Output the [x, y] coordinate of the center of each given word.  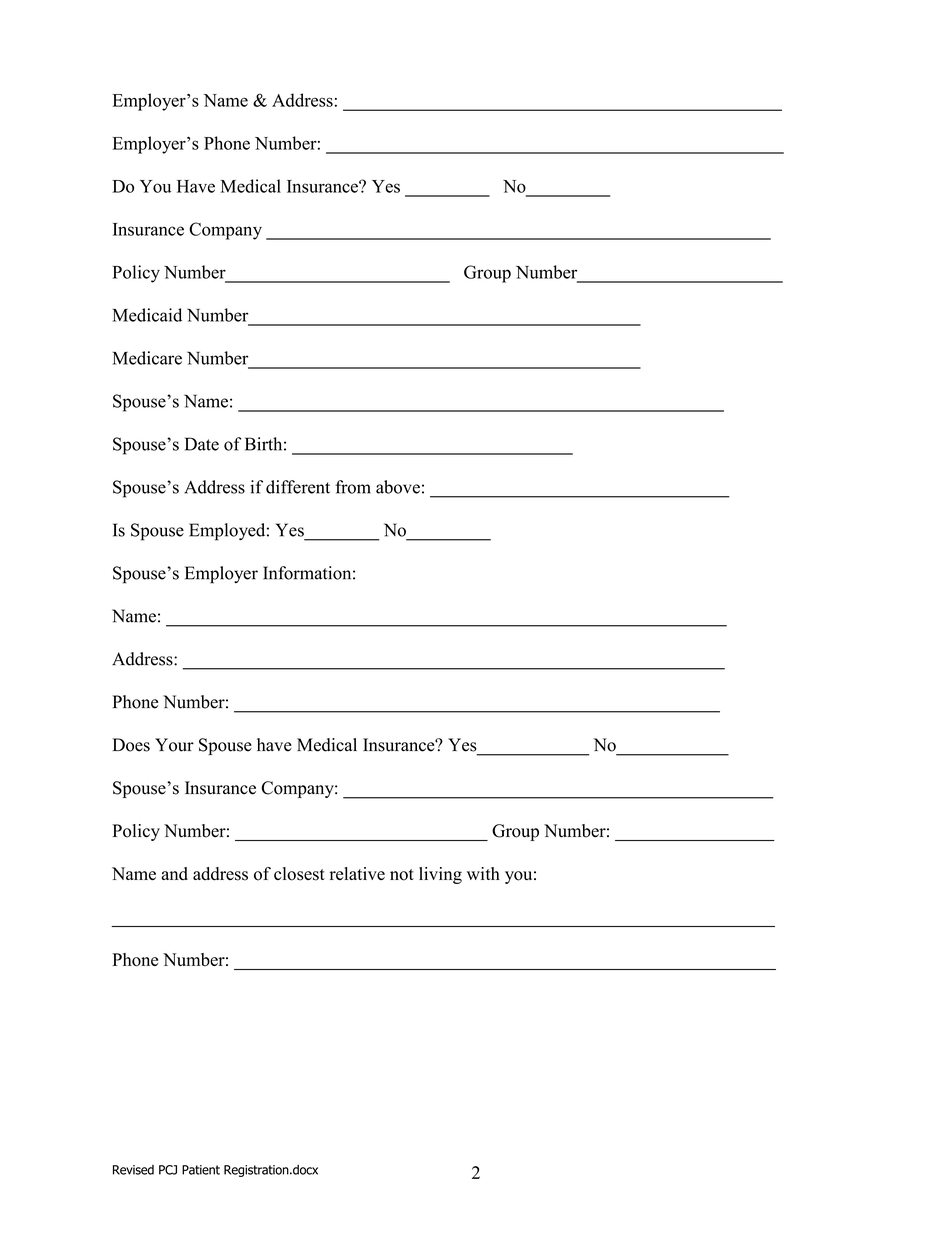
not [402, 875]
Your [174, 745]
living [440, 875]
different [298, 487]
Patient [201, 1170]
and [174, 873]
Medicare [147, 358]
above [398, 487]
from [353, 487]
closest [299, 874]
